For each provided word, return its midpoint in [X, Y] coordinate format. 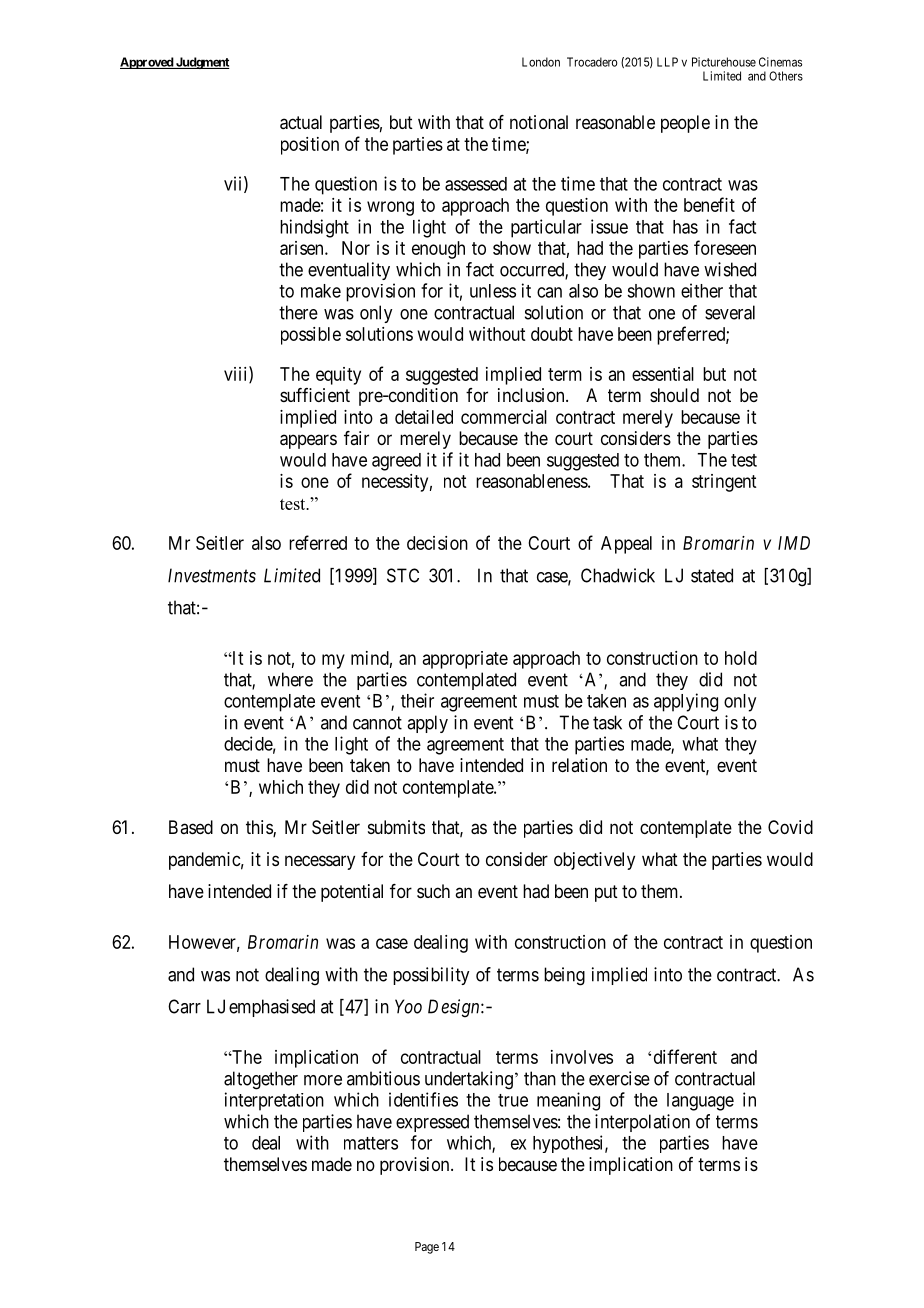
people [685, 124]
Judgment [202, 63]
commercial [504, 417]
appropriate [465, 660]
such [433, 891]
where [290, 679]
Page [427, 1248]
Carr [184, 1006]
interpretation [274, 1101]
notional [539, 122]
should [674, 395]
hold [741, 658]
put [606, 893]
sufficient [315, 395]
